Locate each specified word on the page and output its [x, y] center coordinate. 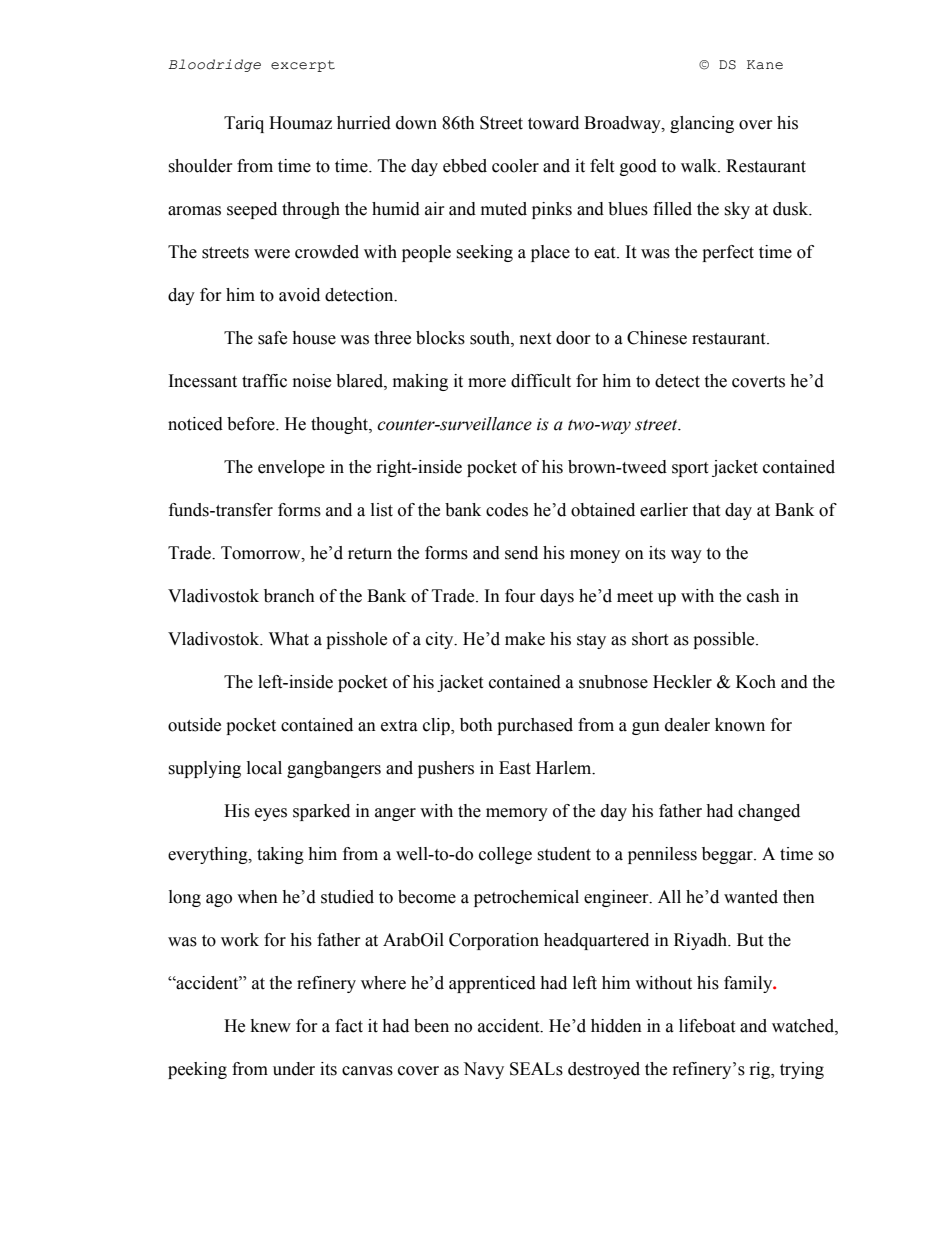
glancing [702, 124]
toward [553, 123]
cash [763, 596]
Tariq [244, 124]
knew [271, 1026]
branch [289, 596]
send [521, 553]
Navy [483, 1070]
